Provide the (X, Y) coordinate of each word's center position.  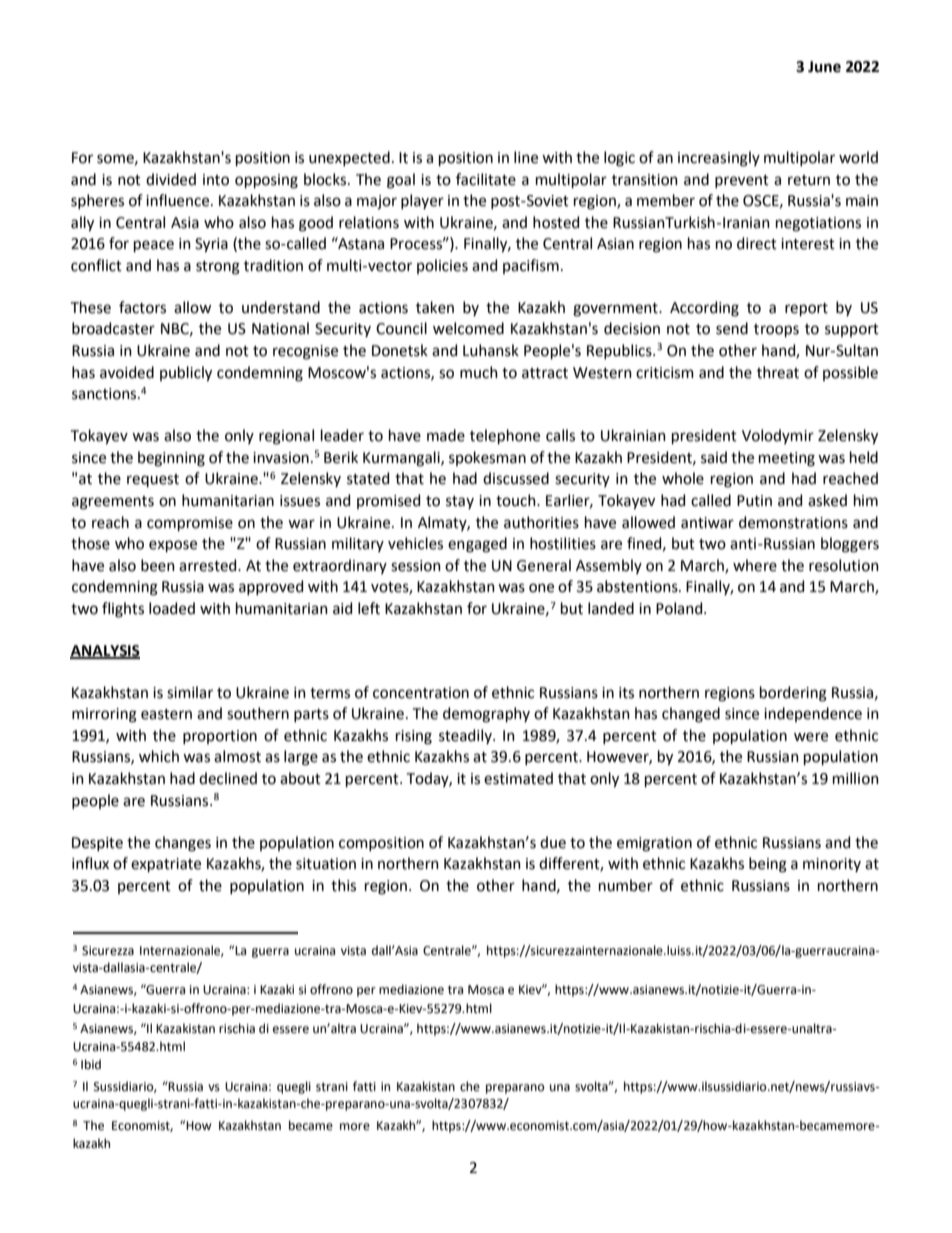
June (824, 67)
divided (171, 179)
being (768, 865)
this (343, 885)
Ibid (91, 1064)
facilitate (486, 179)
